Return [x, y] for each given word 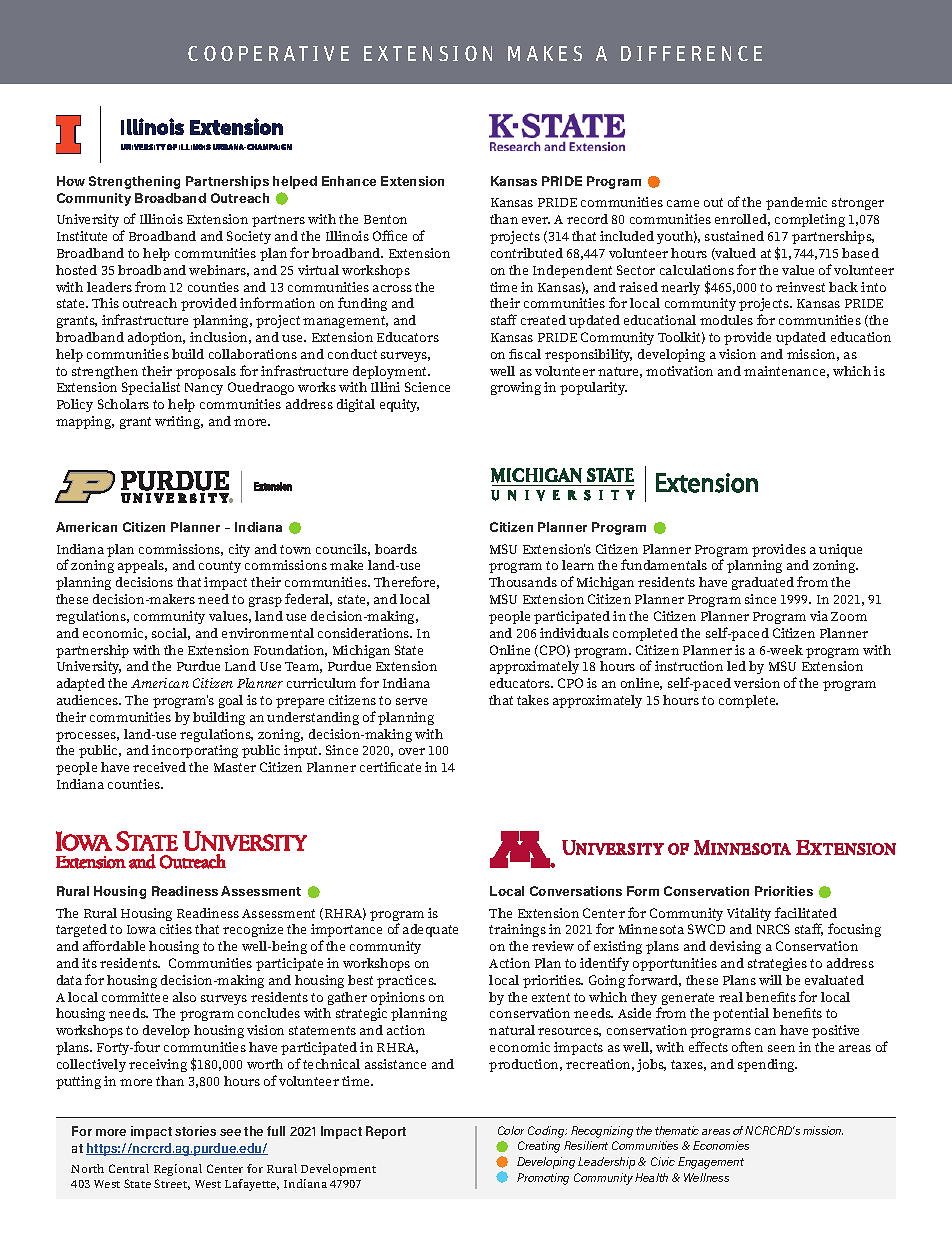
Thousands [523, 582]
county [220, 567]
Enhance [349, 181]
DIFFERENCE [691, 53]
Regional [178, 1170]
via [819, 616]
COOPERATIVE [268, 53]
